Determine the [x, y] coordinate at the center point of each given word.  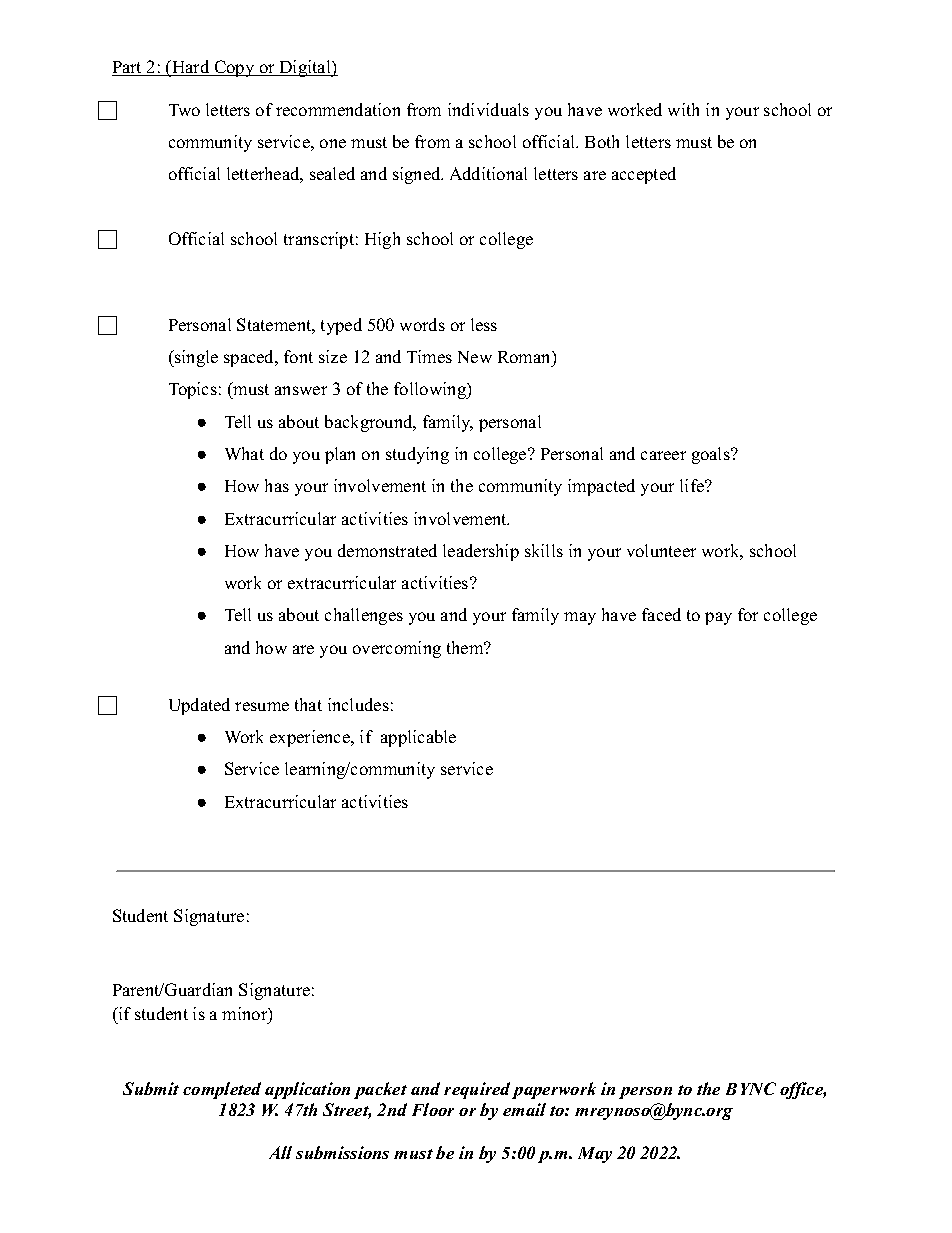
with [683, 109]
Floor [433, 1109]
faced [661, 614]
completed [222, 1090]
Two [184, 110]
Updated [199, 706]
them [466, 647]
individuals [488, 109]
